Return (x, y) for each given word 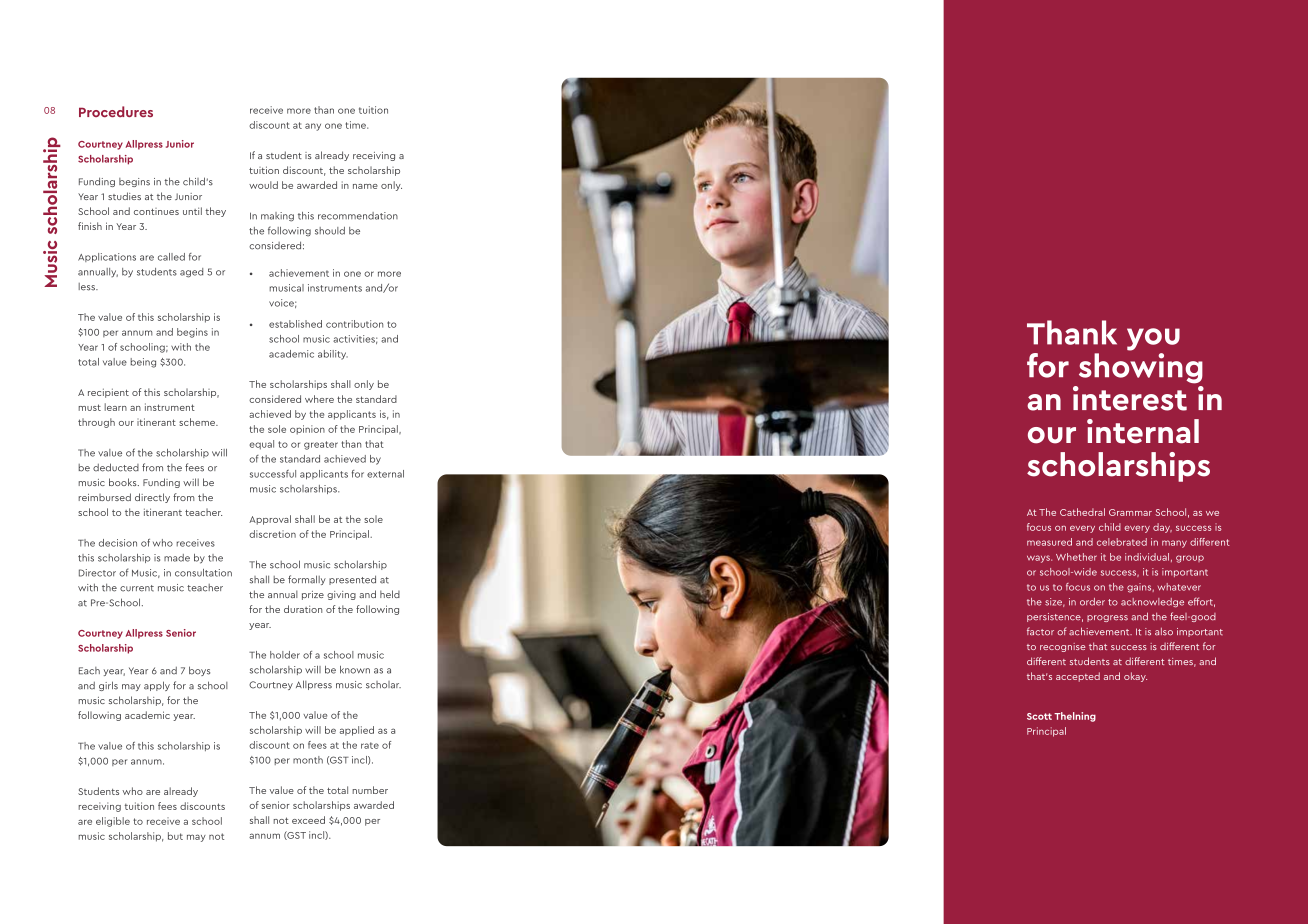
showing (1141, 368)
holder (285, 655)
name (365, 186)
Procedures (116, 111)
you (1153, 339)
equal (261, 445)
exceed (308, 820)
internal (1143, 431)
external (385, 474)
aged (191, 273)
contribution (354, 324)
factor (1040, 631)
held (390, 594)
